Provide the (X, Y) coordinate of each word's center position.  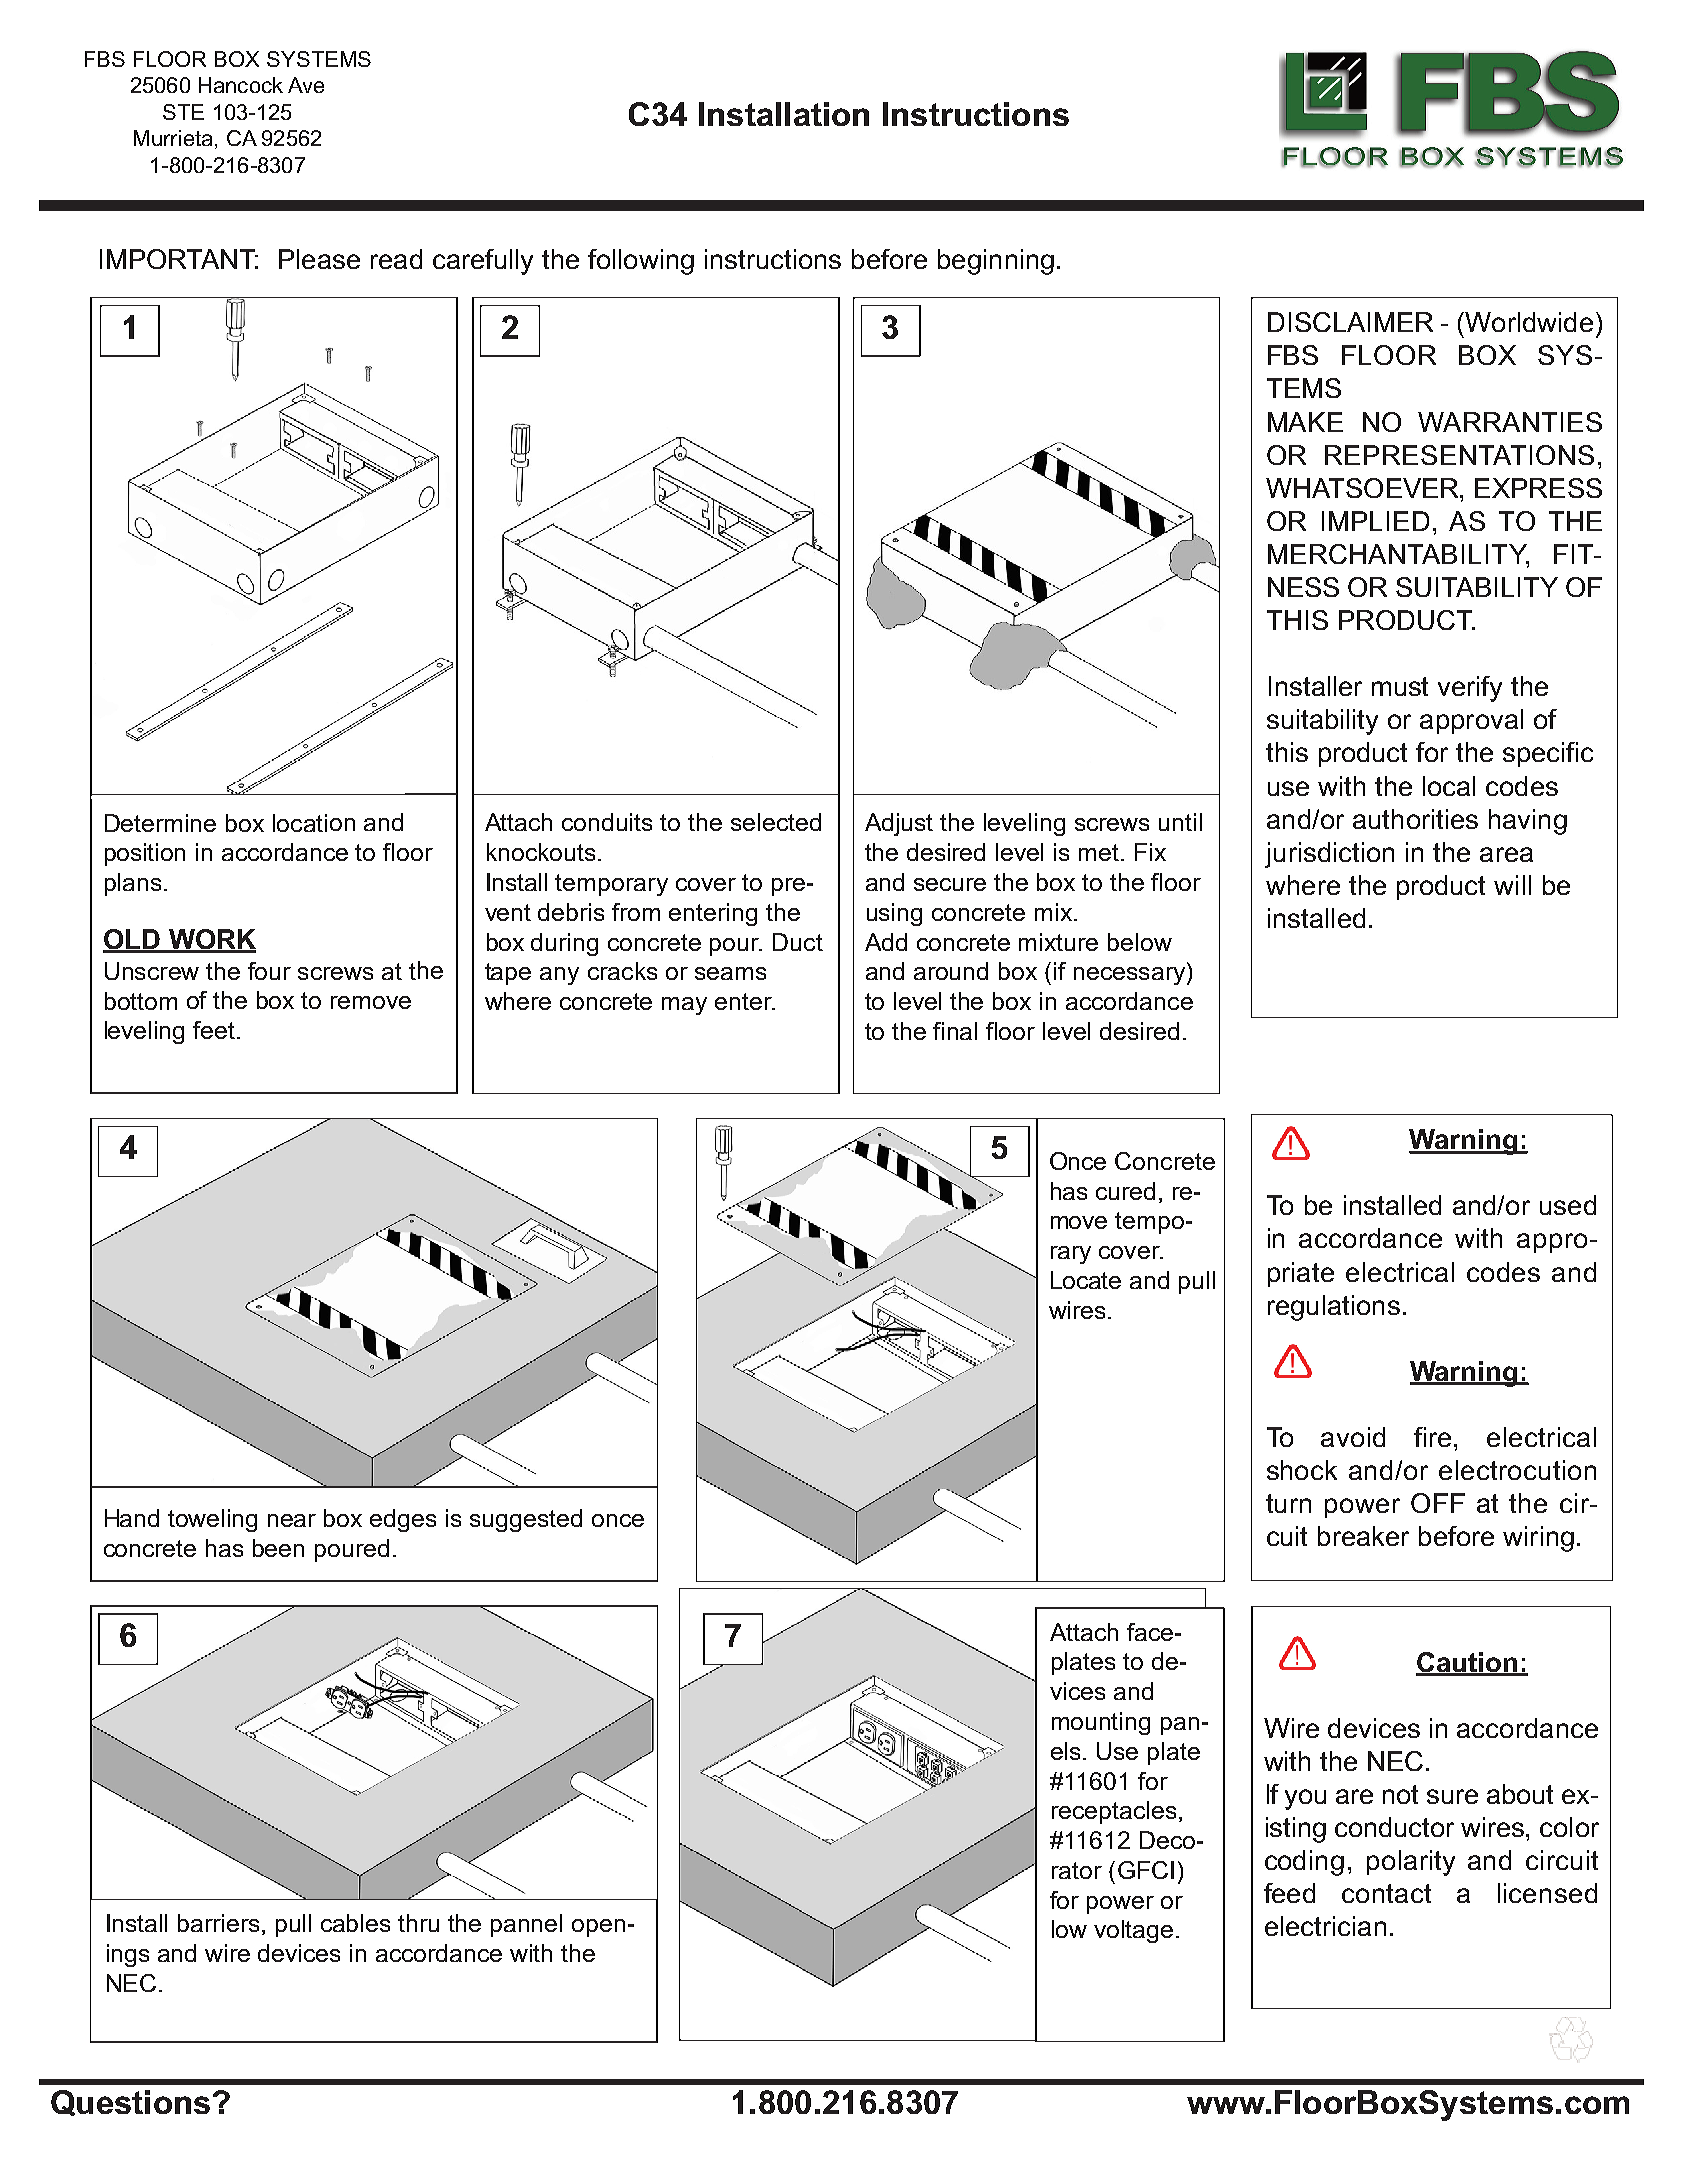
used (1568, 1205)
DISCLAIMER (1350, 322)
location (314, 823)
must (1400, 686)
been (278, 1548)
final (955, 1031)
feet (215, 1030)
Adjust (899, 824)
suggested (526, 1520)
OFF (1438, 1503)
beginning (996, 262)
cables (355, 1923)
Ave (306, 85)
